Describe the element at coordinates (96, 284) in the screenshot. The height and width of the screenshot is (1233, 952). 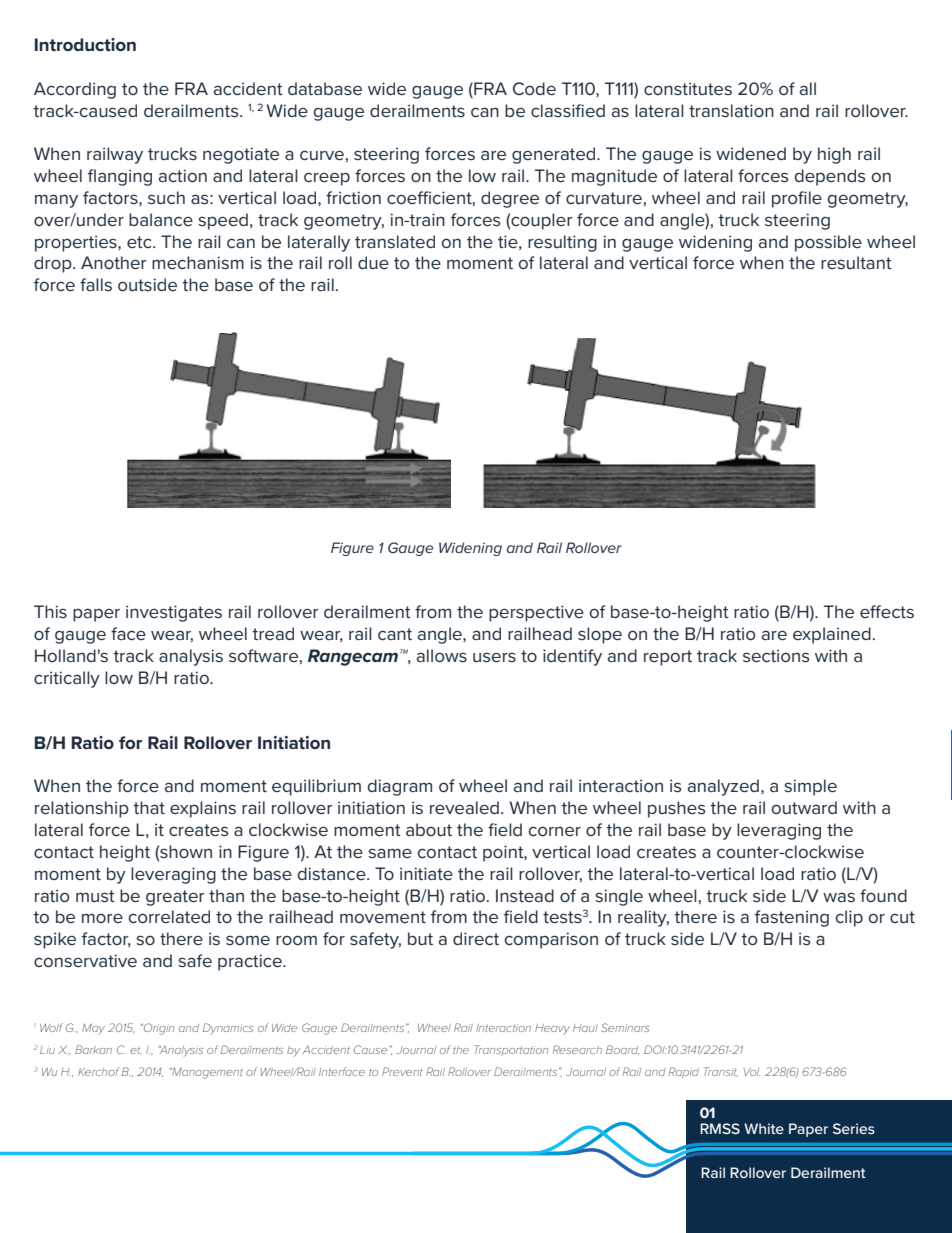
I see `falls` at that location.
